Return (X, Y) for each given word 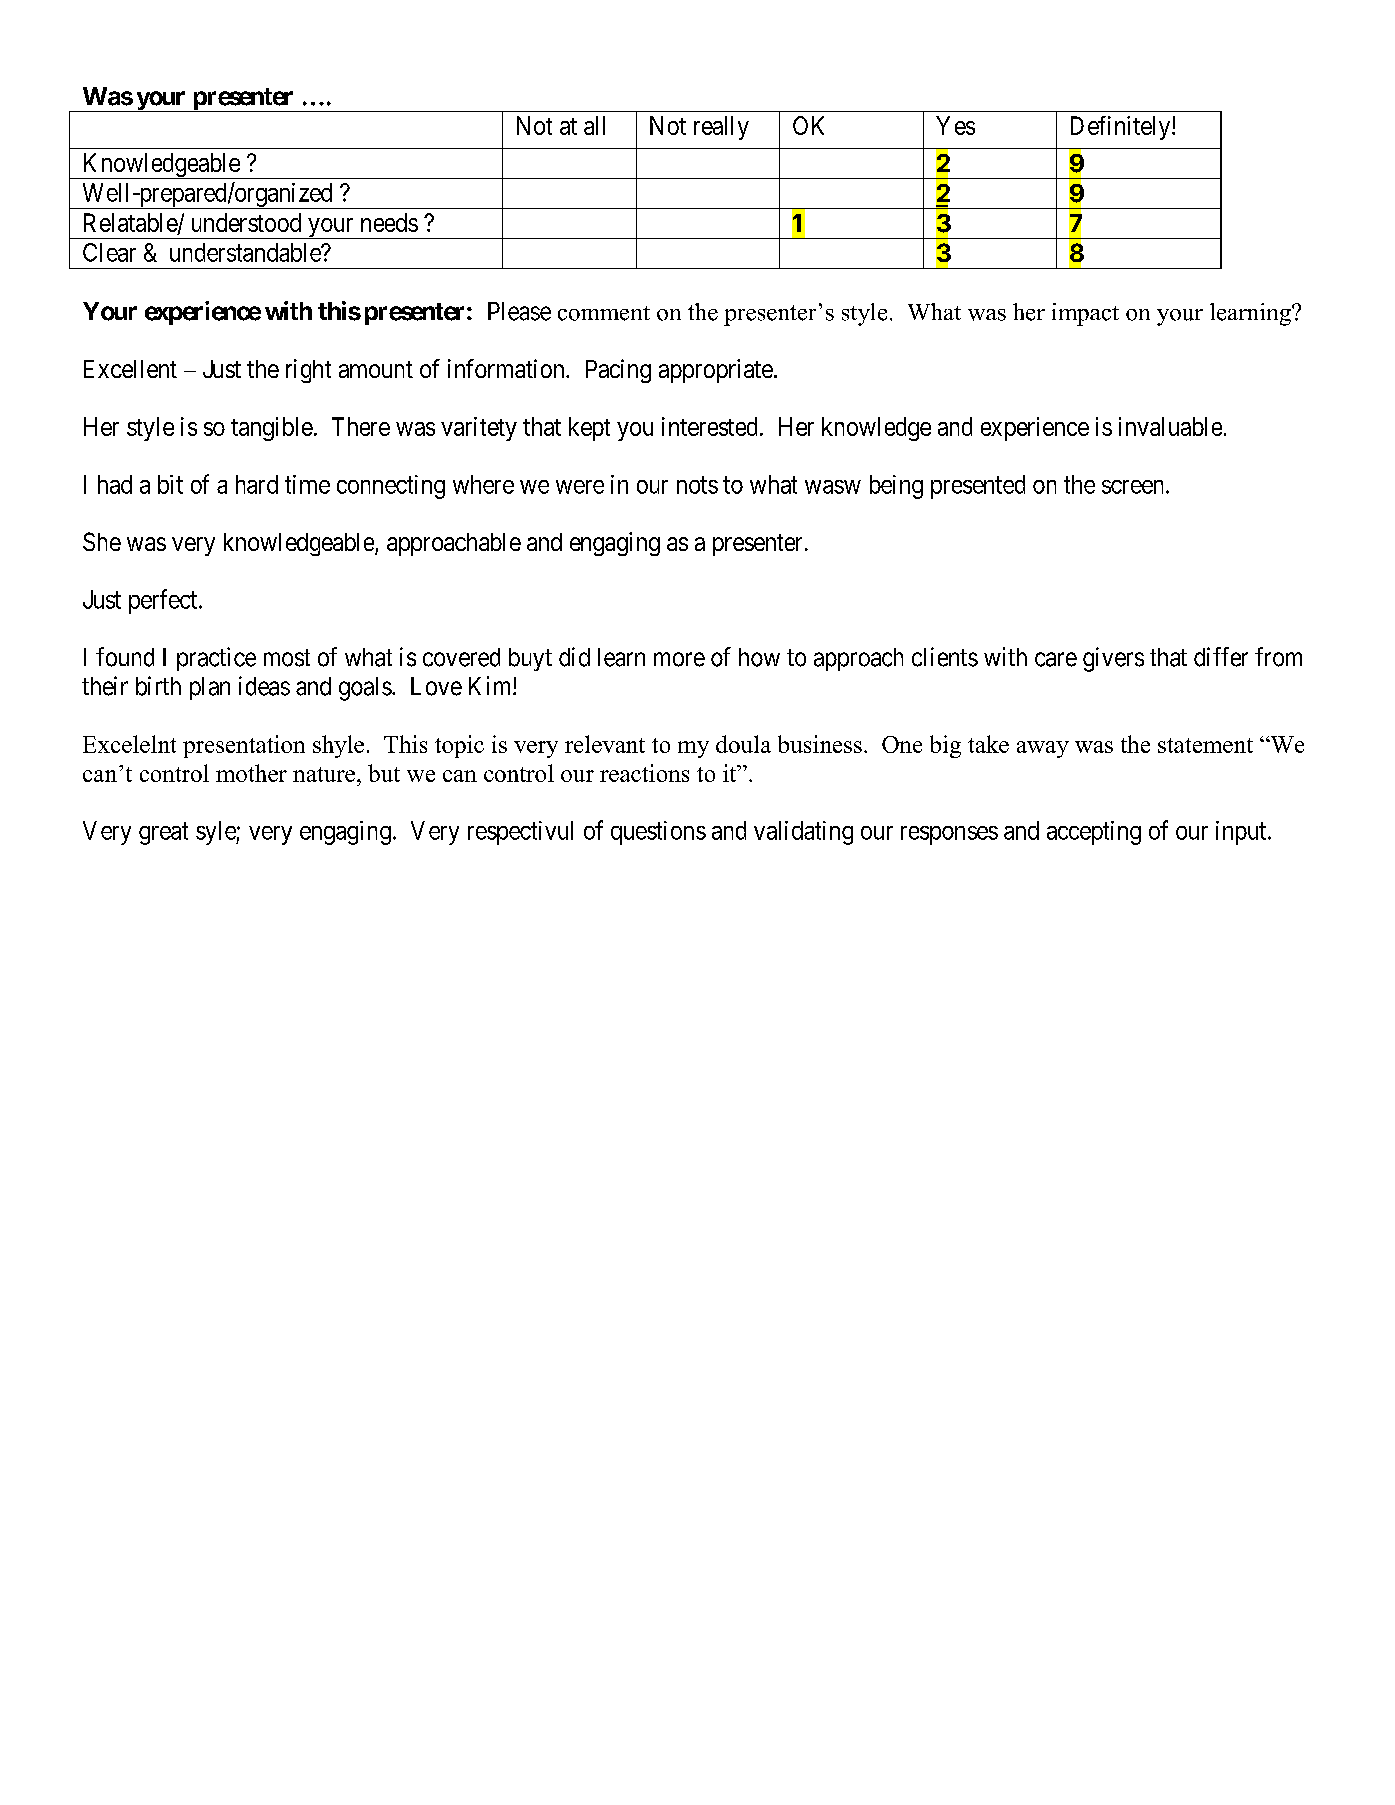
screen (1134, 487)
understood (246, 222)
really (721, 128)
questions (658, 833)
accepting (1094, 833)
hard (257, 484)
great (163, 833)
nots (697, 485)
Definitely (1122, 128)
